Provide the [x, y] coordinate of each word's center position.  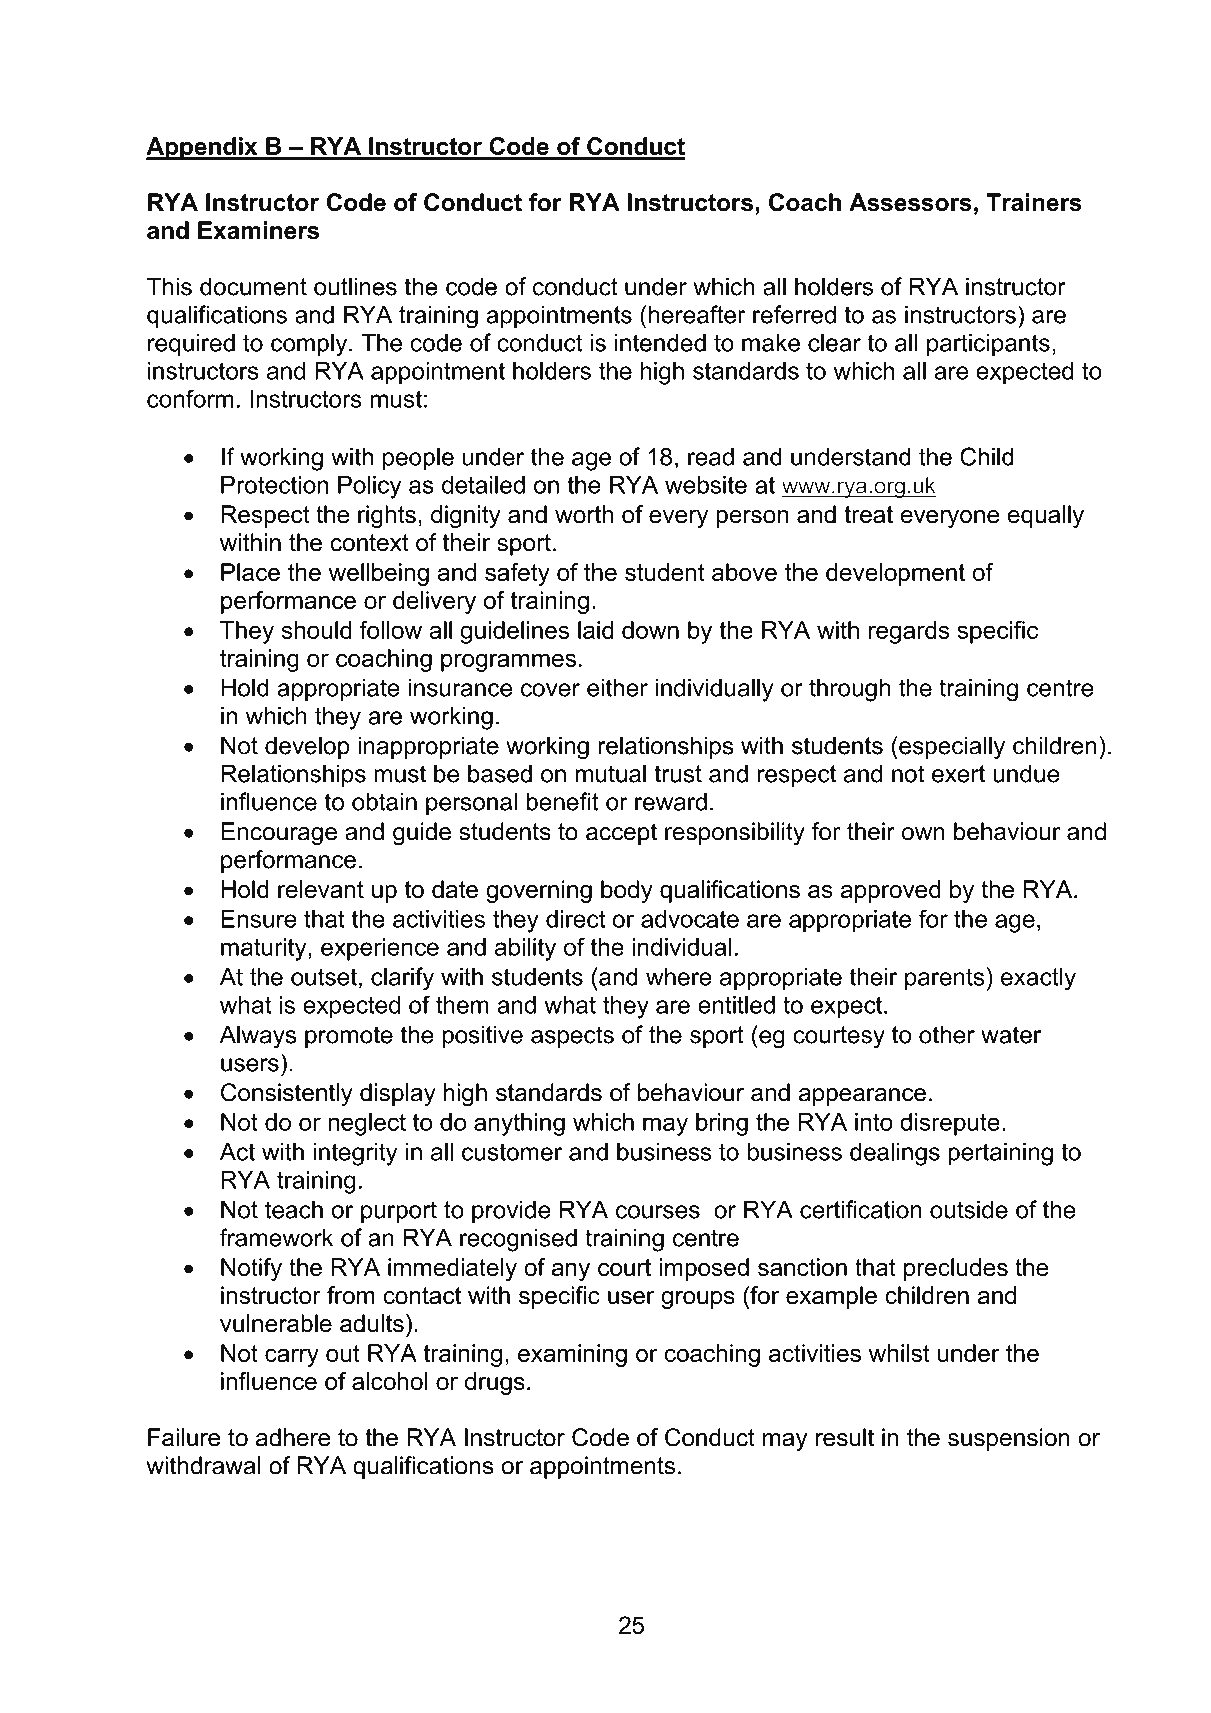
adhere [293, 1437]
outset [324, 977]
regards [909, 632]
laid [596, 630]
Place [250, 572]
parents [945, 979]
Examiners [258, 230]
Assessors [910, 202]
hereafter [697, 314]
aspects [572, 1037]
